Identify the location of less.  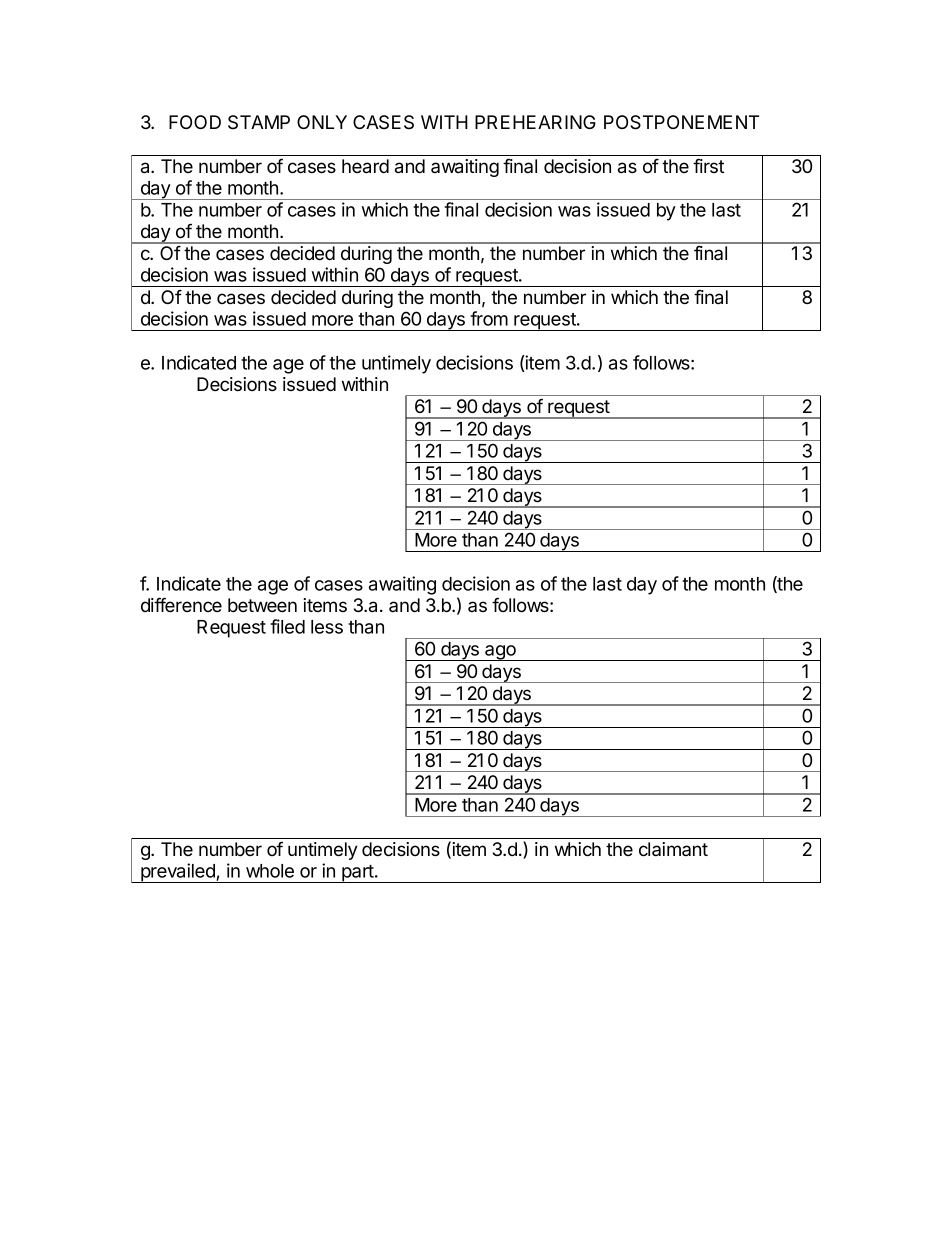
(327, 627).
